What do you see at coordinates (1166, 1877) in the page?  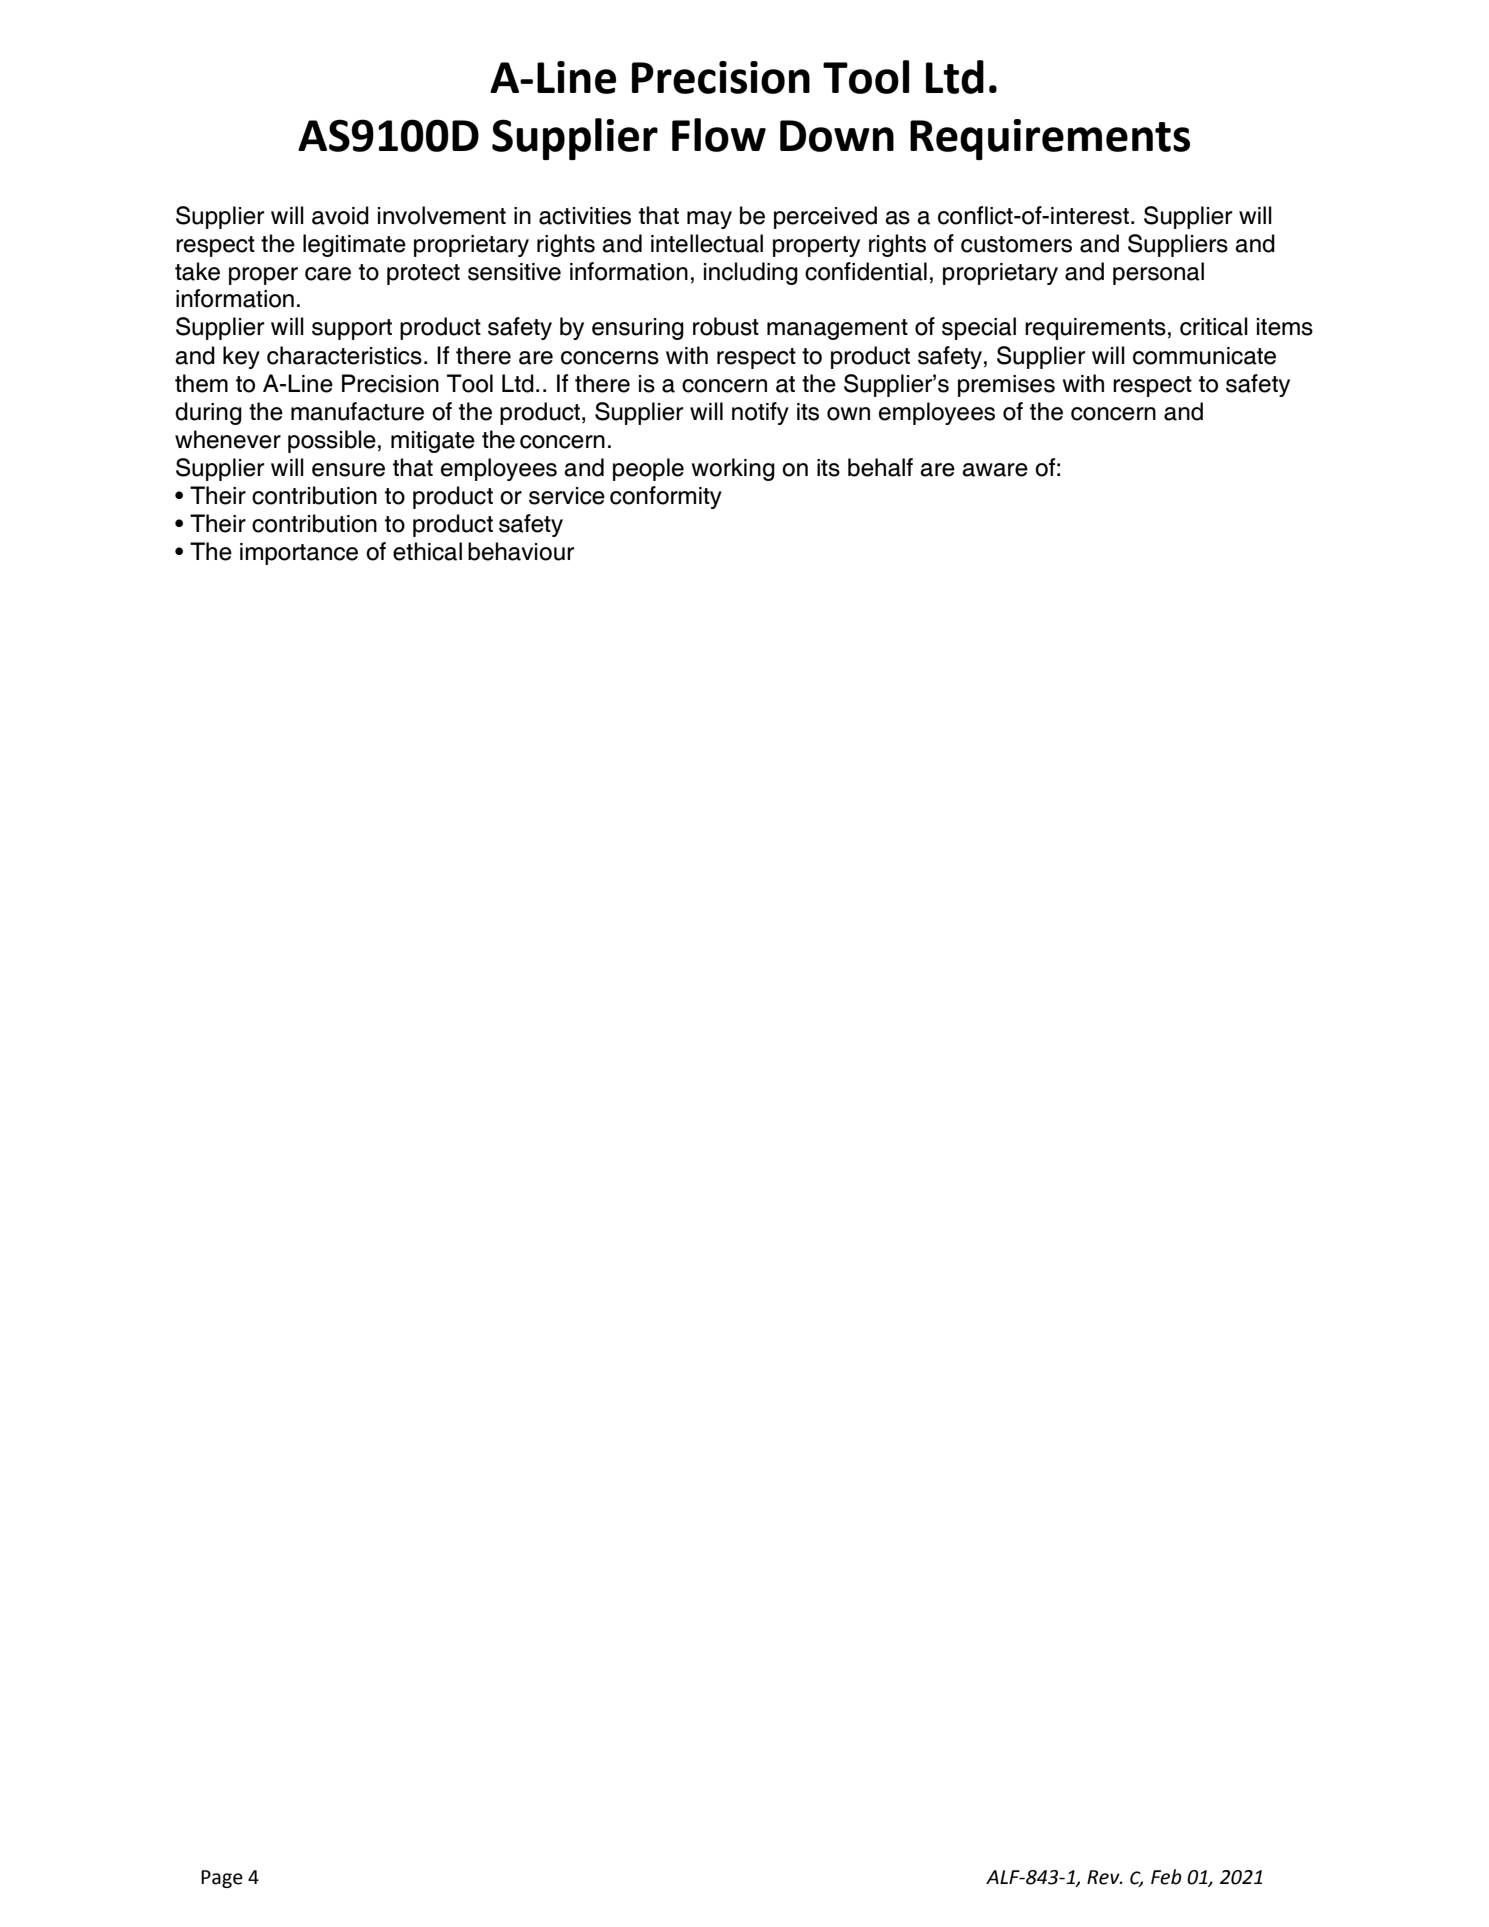 I see `Feb` at bounding box center [1166, 1877].
